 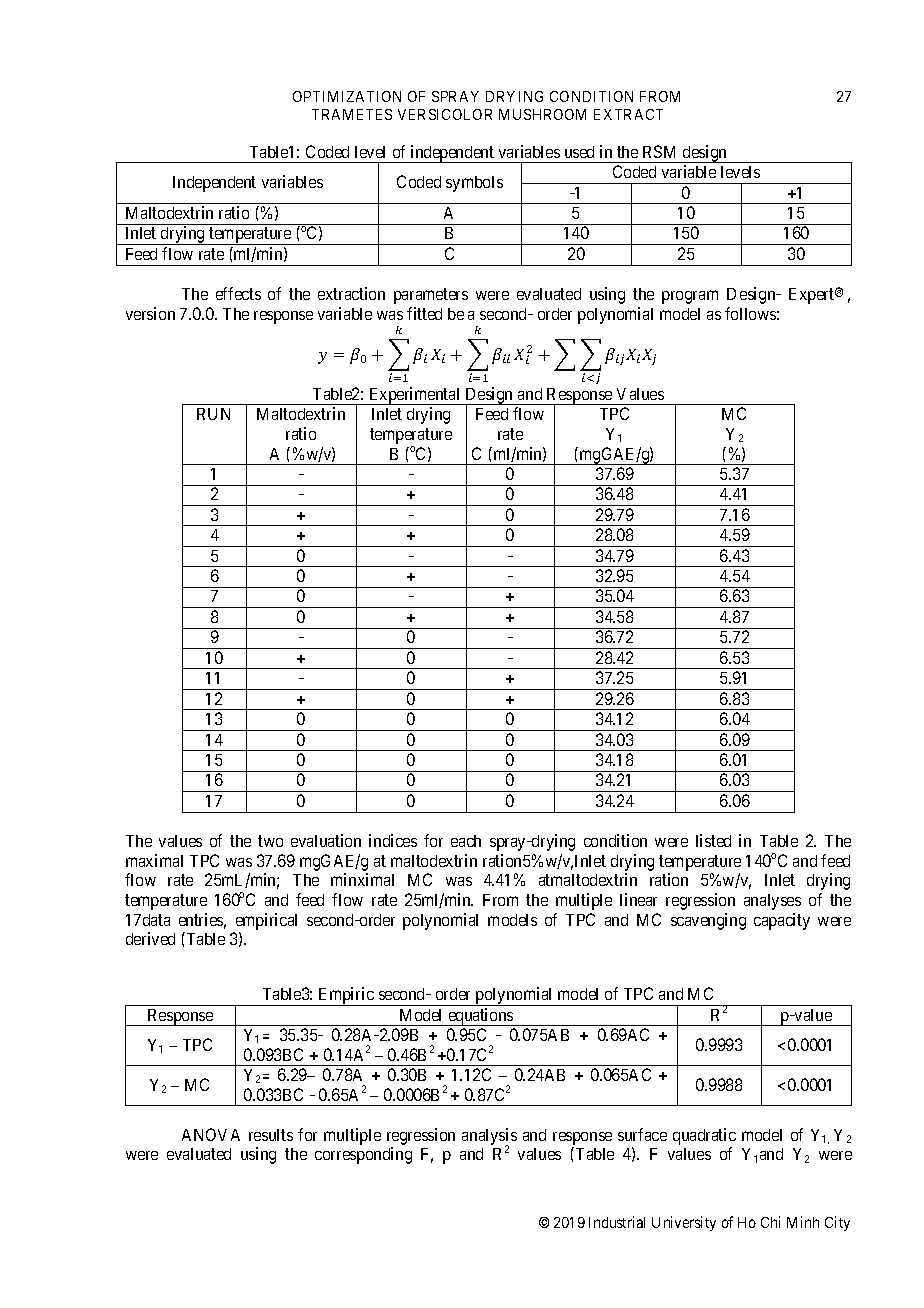 What do you see at coordinates (270, 841) in the image?
I see `two` at bounding box center [270, 841].
